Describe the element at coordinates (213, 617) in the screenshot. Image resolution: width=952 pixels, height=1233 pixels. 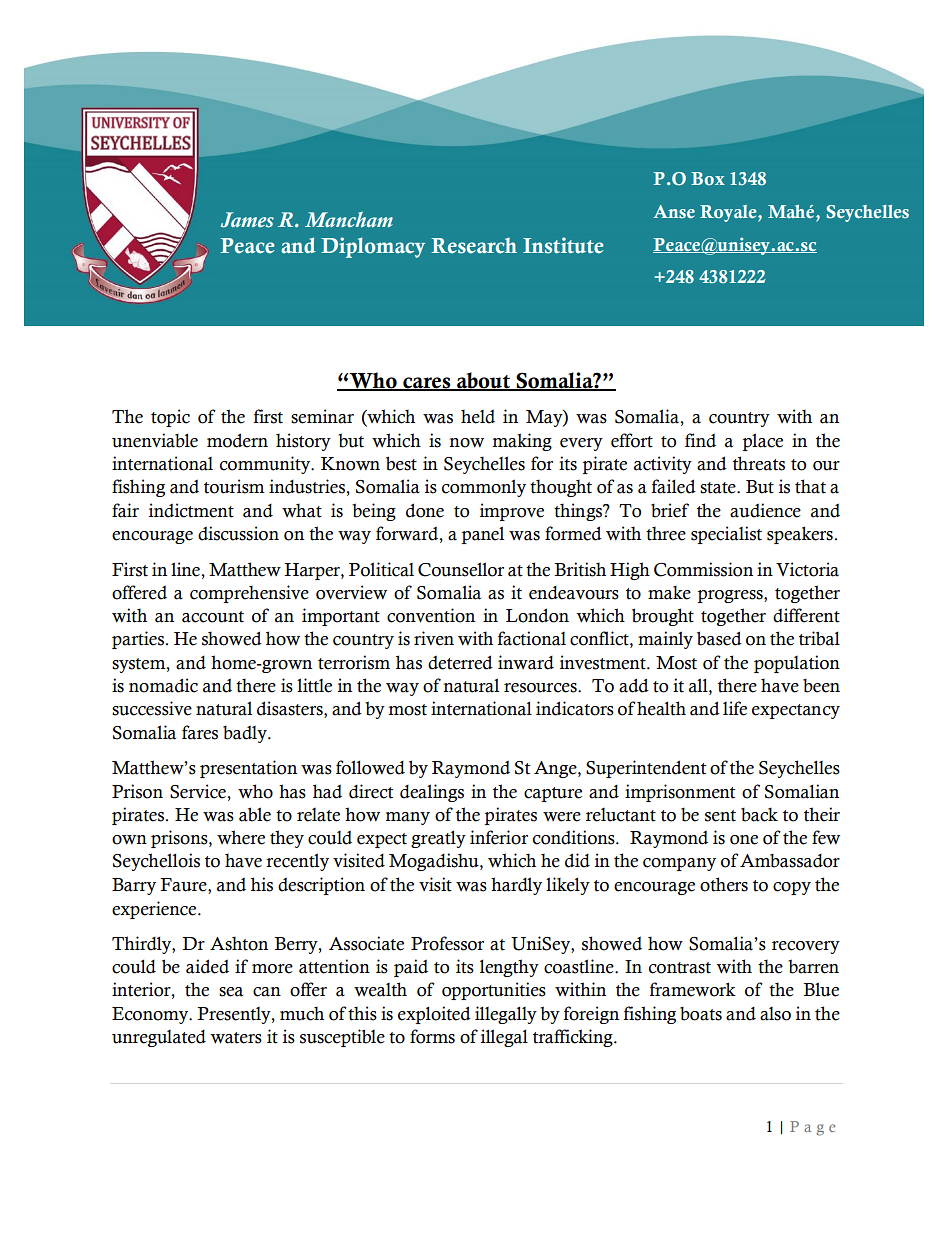
I see `account` at that location.
